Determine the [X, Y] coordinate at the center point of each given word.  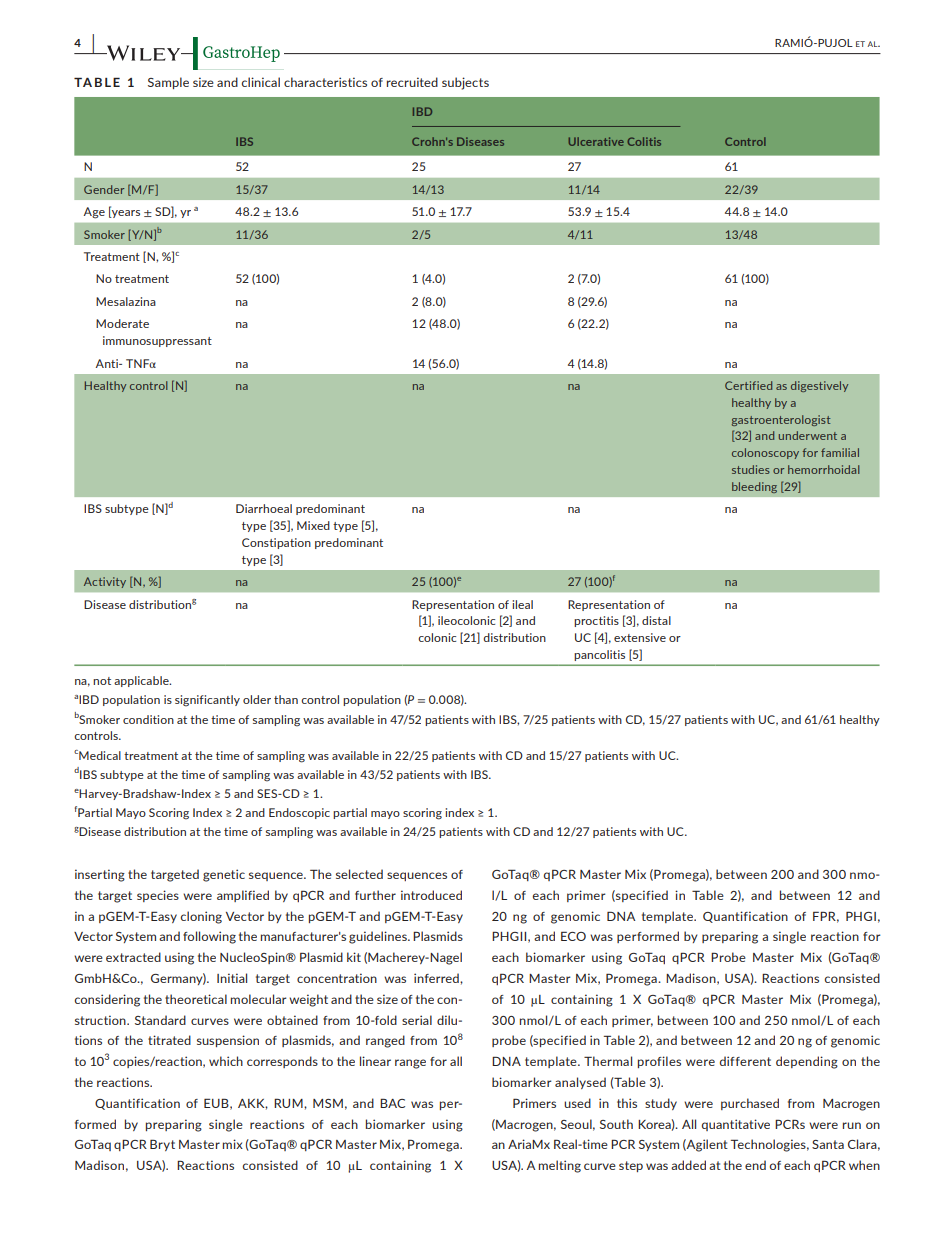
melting [560, 1166]
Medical [99, 755]
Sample [168, 83]
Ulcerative [596, 141]
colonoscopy [765, 453]
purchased [750, 1104]
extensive [640, 637]
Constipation [276, 543]
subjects [465, 83]
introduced [431, 895]
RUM [289, 1103]
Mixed [313, 525]
